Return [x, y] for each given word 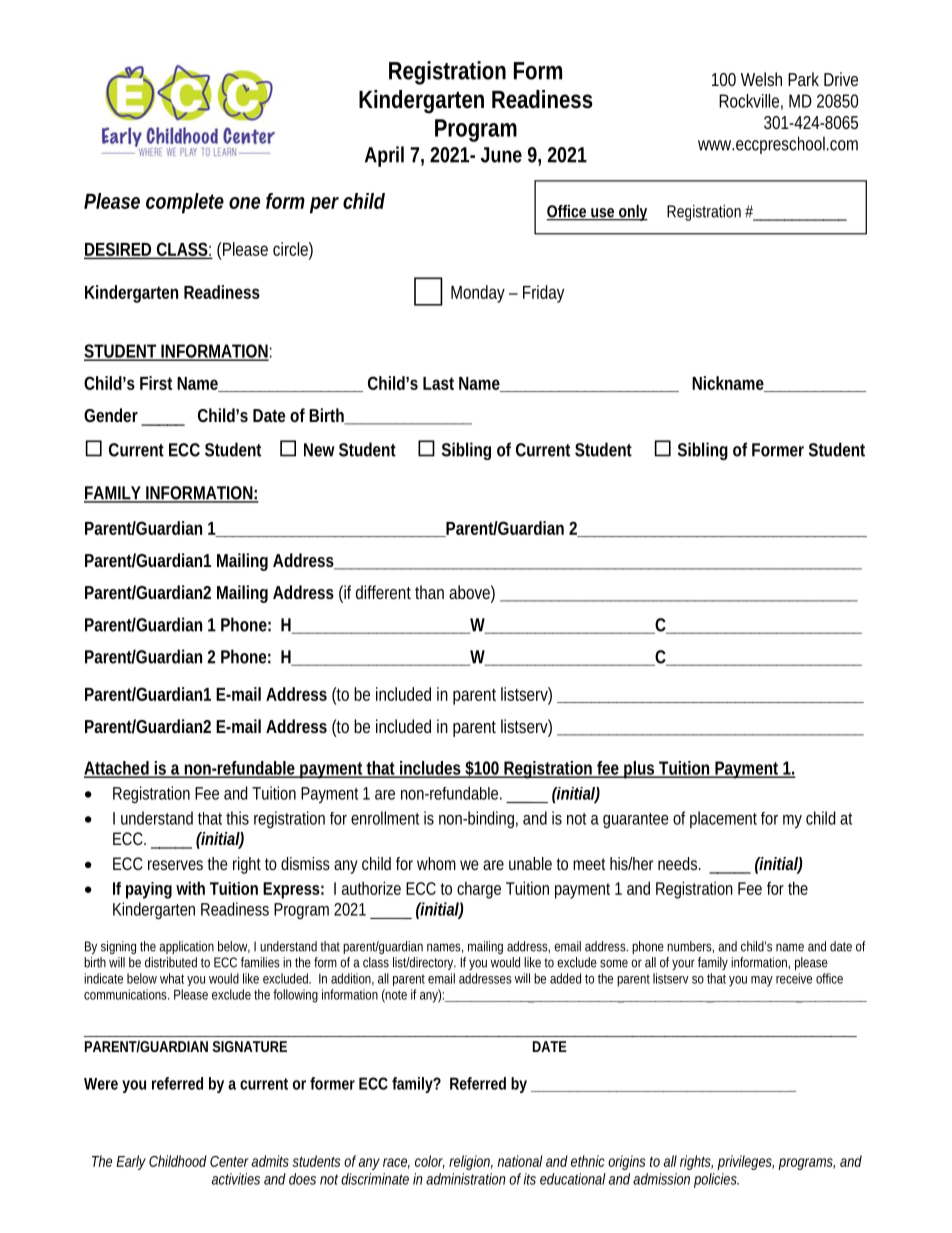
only [632, 213]
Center [229, 1161]
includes [430, 769]
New [319, 450]
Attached [118, 769]
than [429, 592]
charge [479, 890]
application [186, 947]
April [384, 156]
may [762, 981]
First [156, 383]
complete [185, 203]
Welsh [761, 79]
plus [639, 770]
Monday [478, 294]
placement [723, 819]
